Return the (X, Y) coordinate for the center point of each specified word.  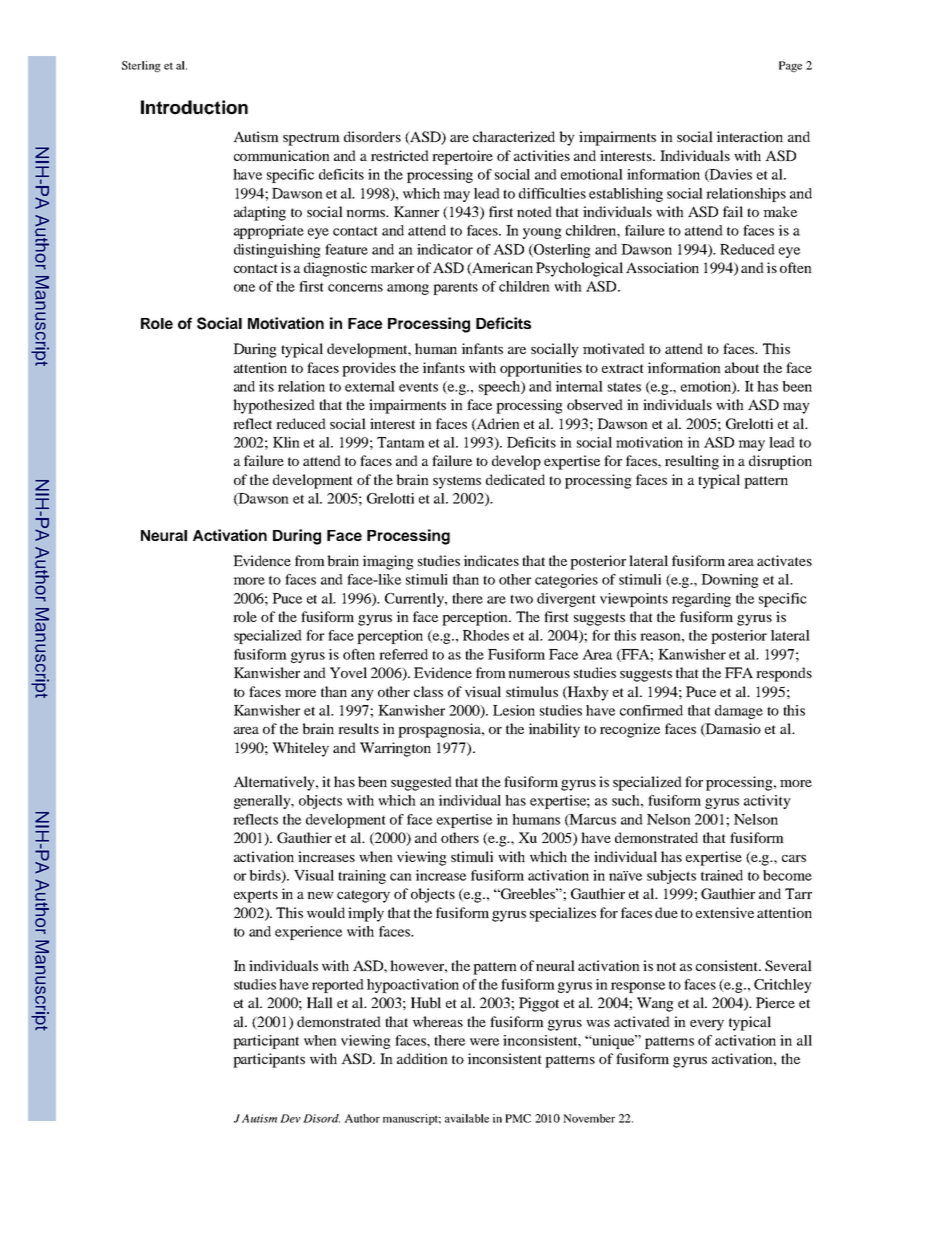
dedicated (515, 479)
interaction (749, 136)
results (358, 728)
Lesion (514, 710)
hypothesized (274, 406)
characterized (514, 136)
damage (739, 712)
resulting (692, 462)
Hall (320, 1002)
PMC (518, 1118)
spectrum (311, 139)
